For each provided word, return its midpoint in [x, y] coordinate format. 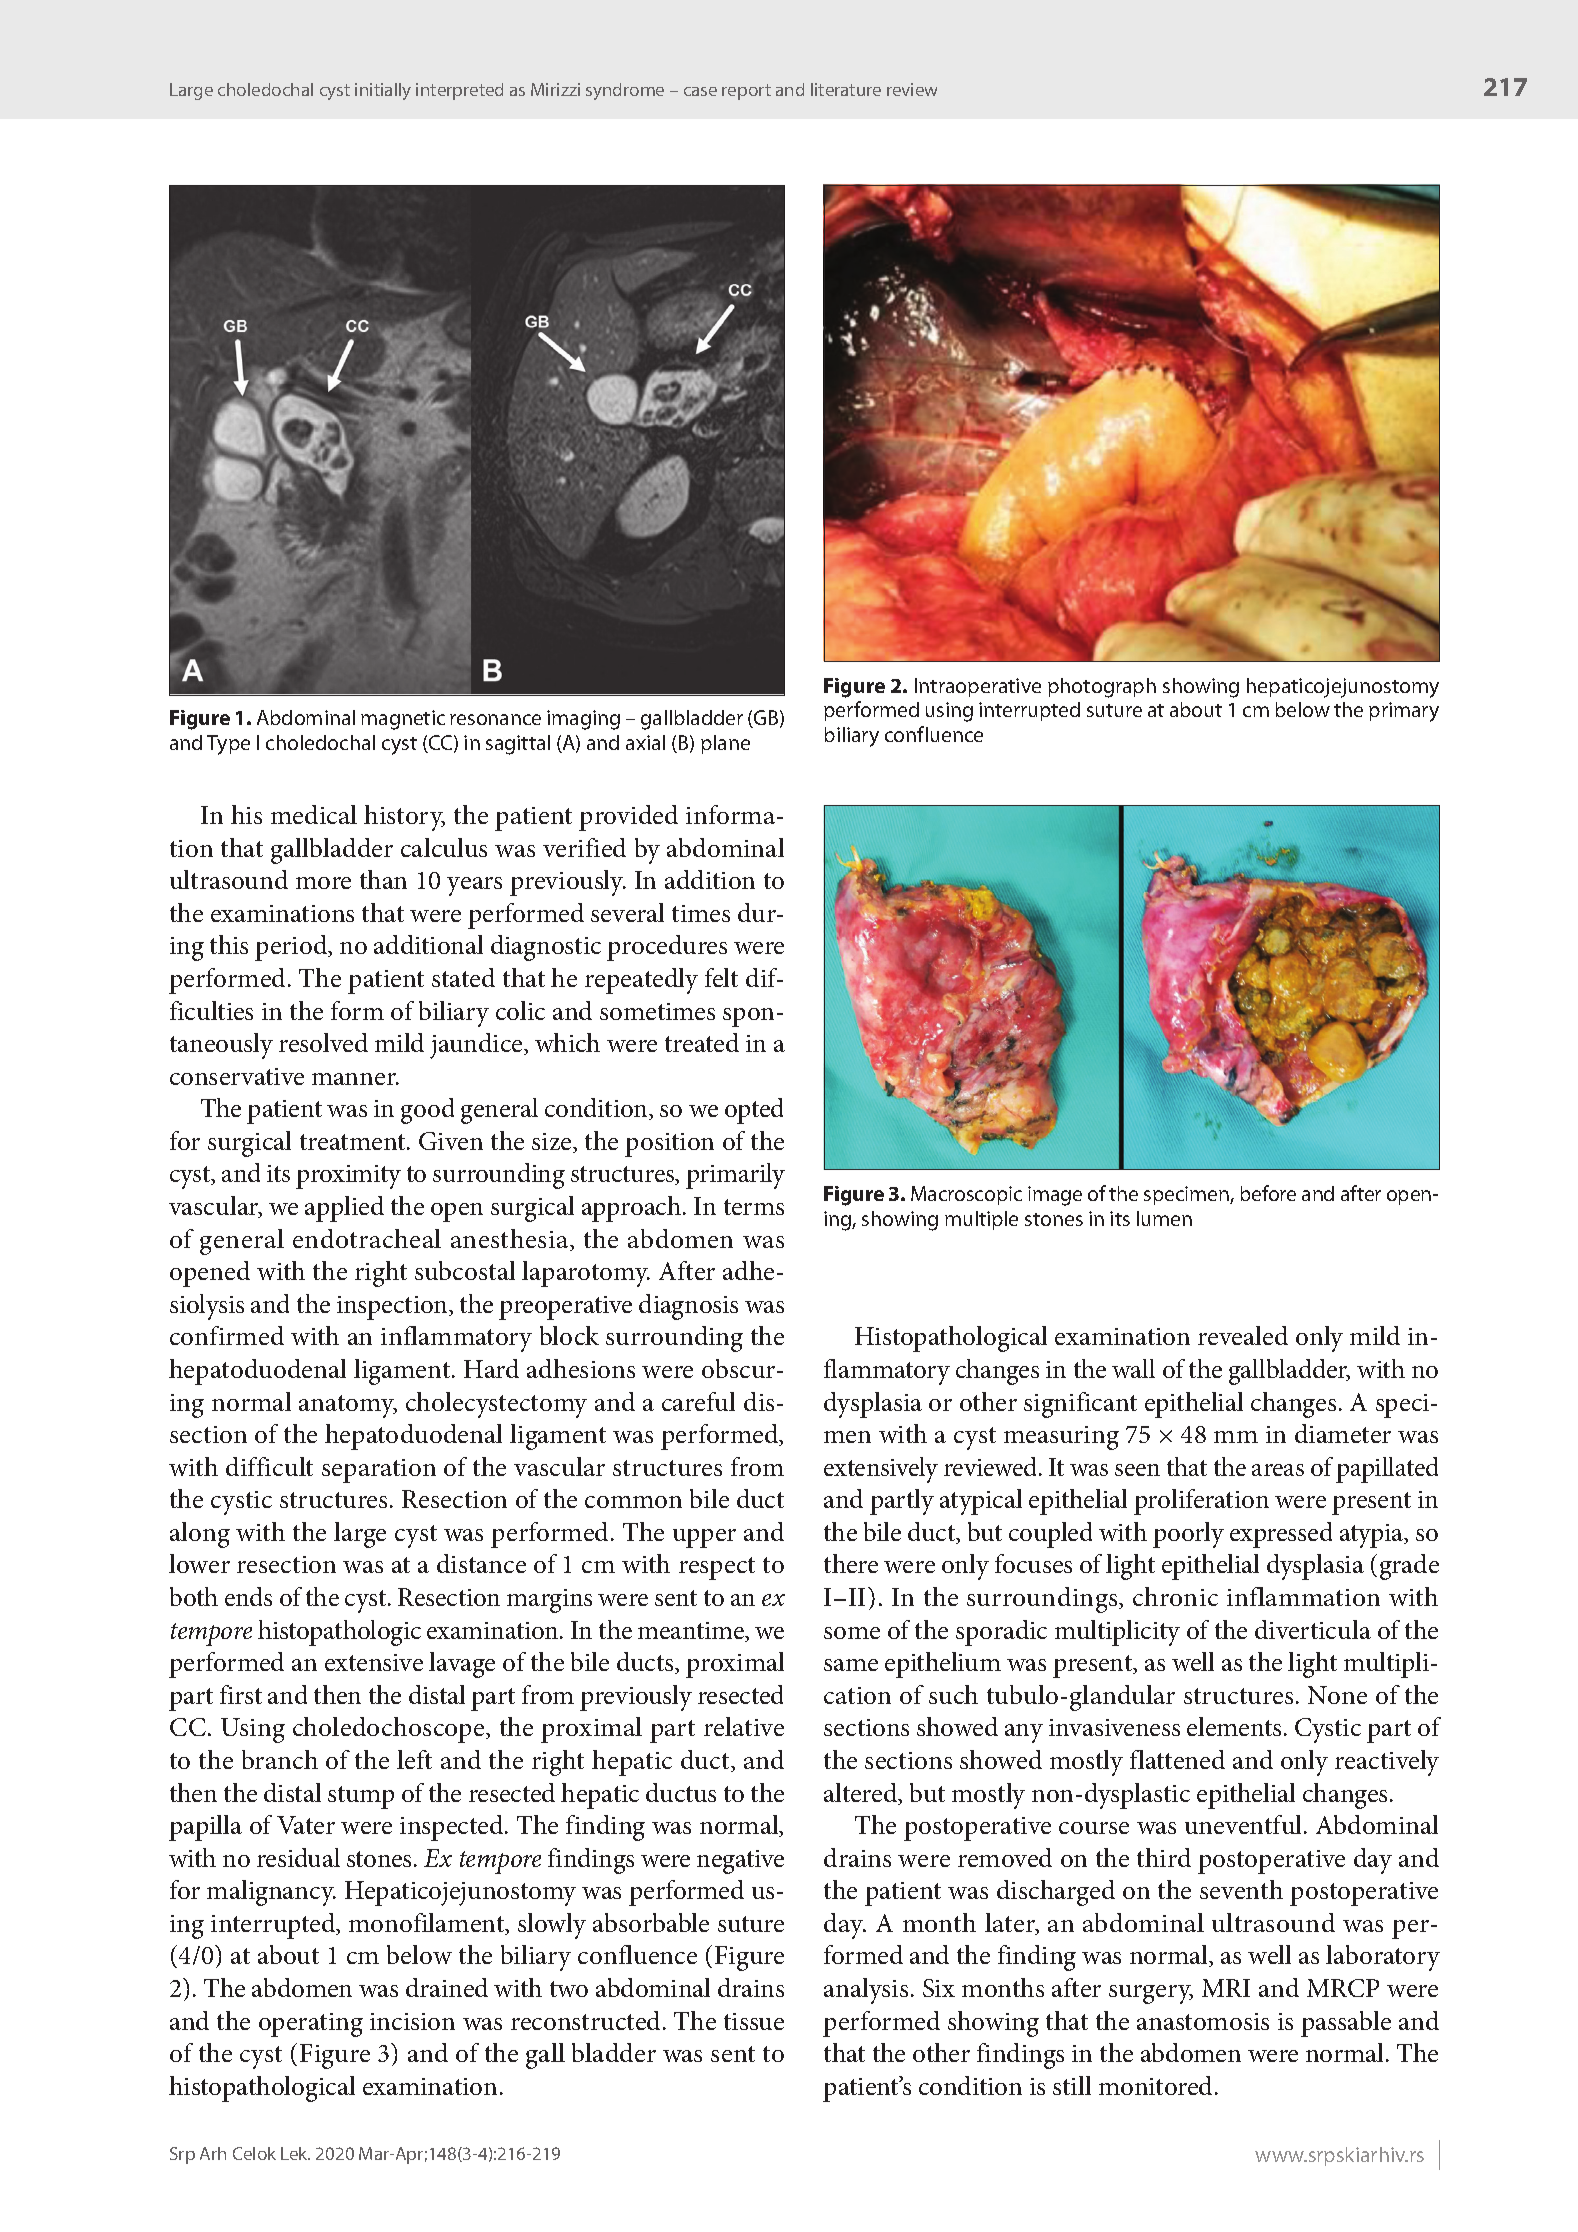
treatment [354, 1142]
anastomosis [1203, 2021]
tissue [754, 2021]
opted [754, 1111]
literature [846, 89]
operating [311, 2025]
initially [383, 91]
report [746, 92]
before [1268, 1193]
